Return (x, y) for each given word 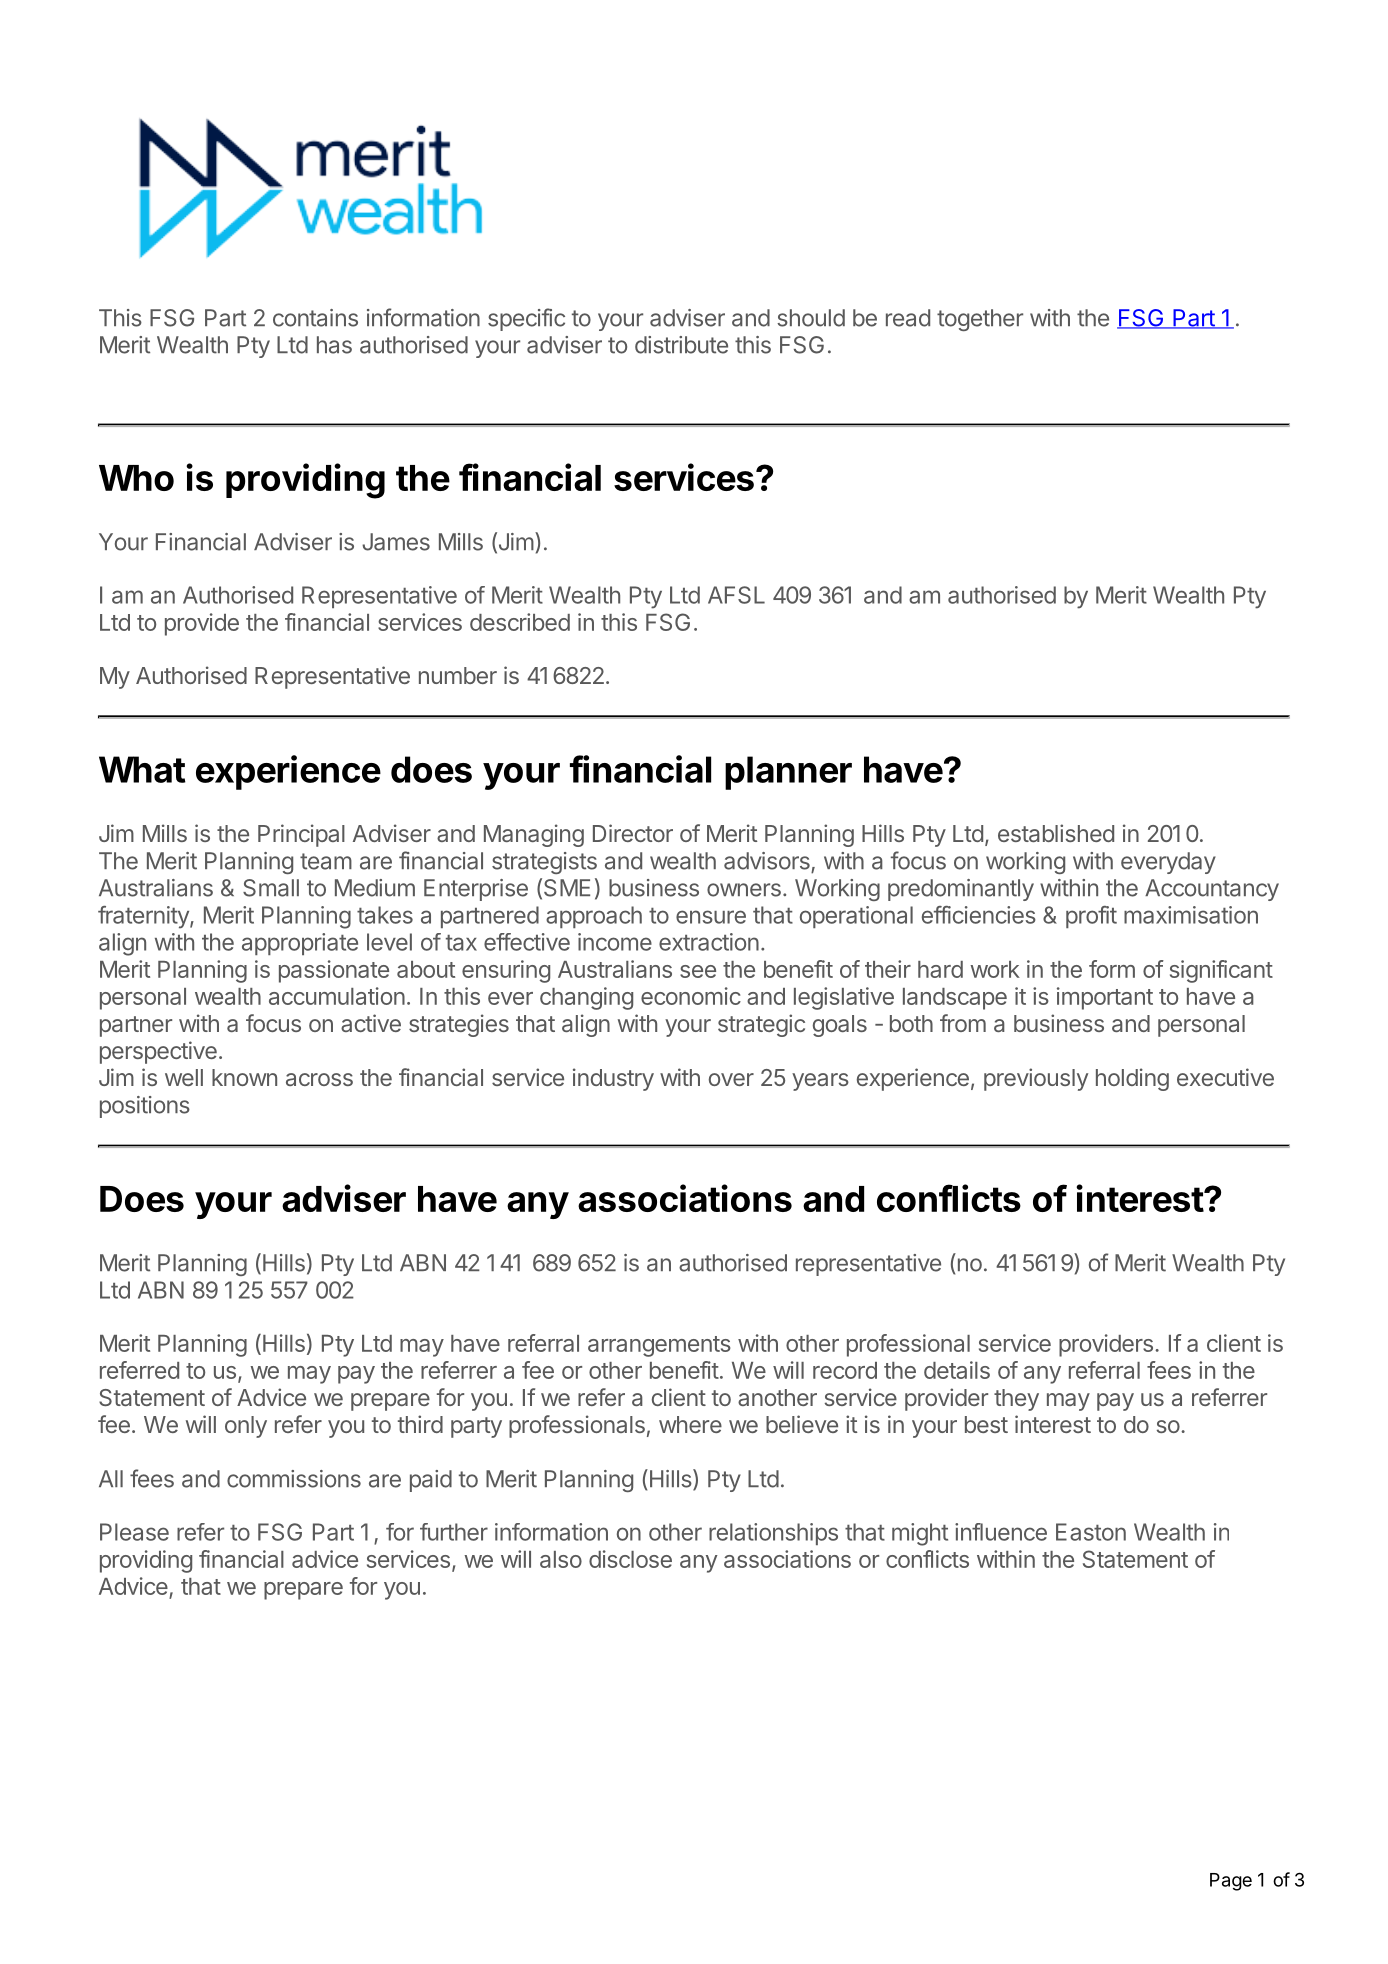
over (731, 1079)
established (1056, 833)
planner (788, 773)
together (980, 320)
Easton (1091, 1532)
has (334, 345)
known (244, 1077)
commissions (294, 1479)
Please (134, 1532)
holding (1132, 1079)
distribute (681, 345)
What (142, 769)
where (690, 1424)
